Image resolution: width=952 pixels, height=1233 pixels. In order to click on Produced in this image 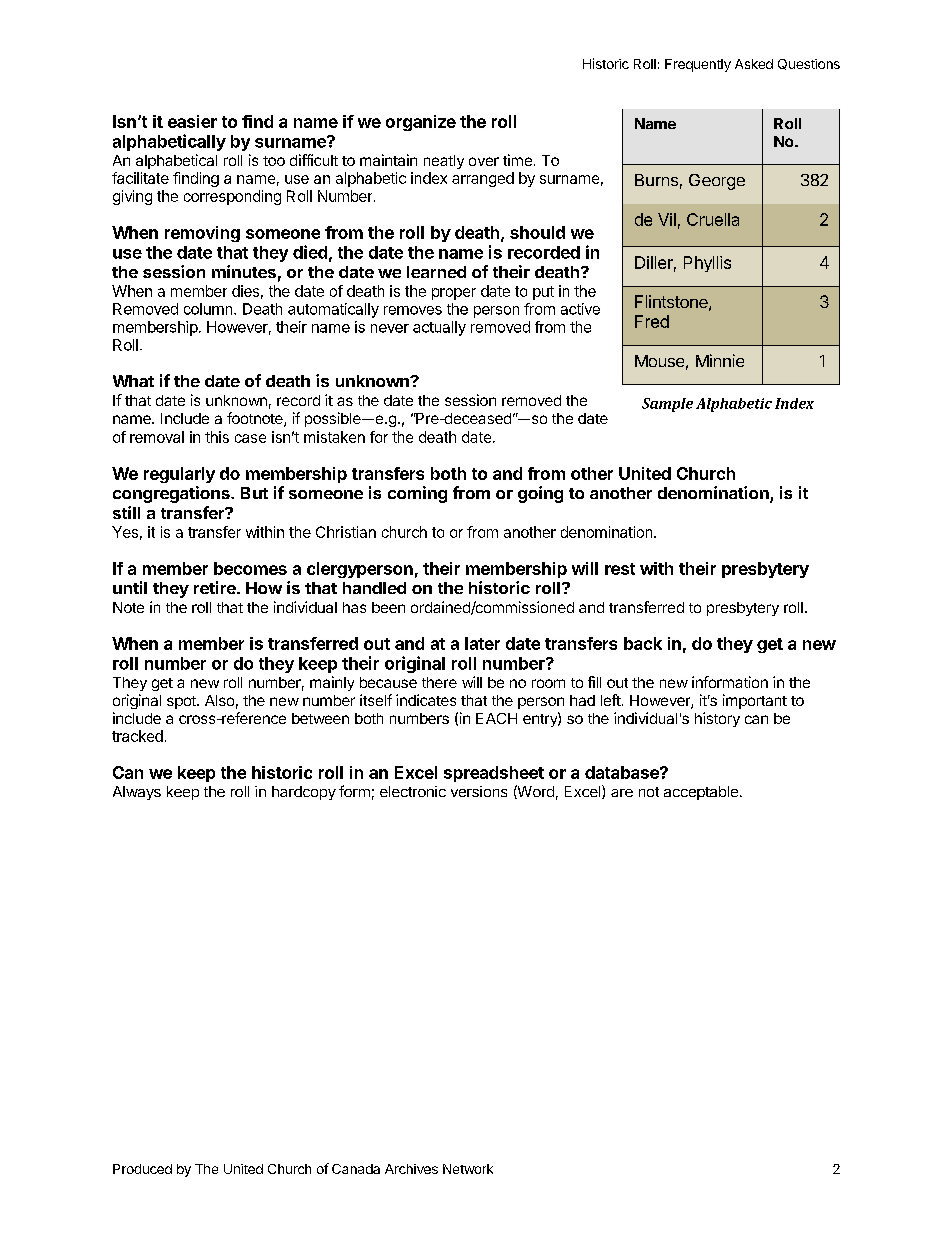, I will do `click(142, 1169)`.
